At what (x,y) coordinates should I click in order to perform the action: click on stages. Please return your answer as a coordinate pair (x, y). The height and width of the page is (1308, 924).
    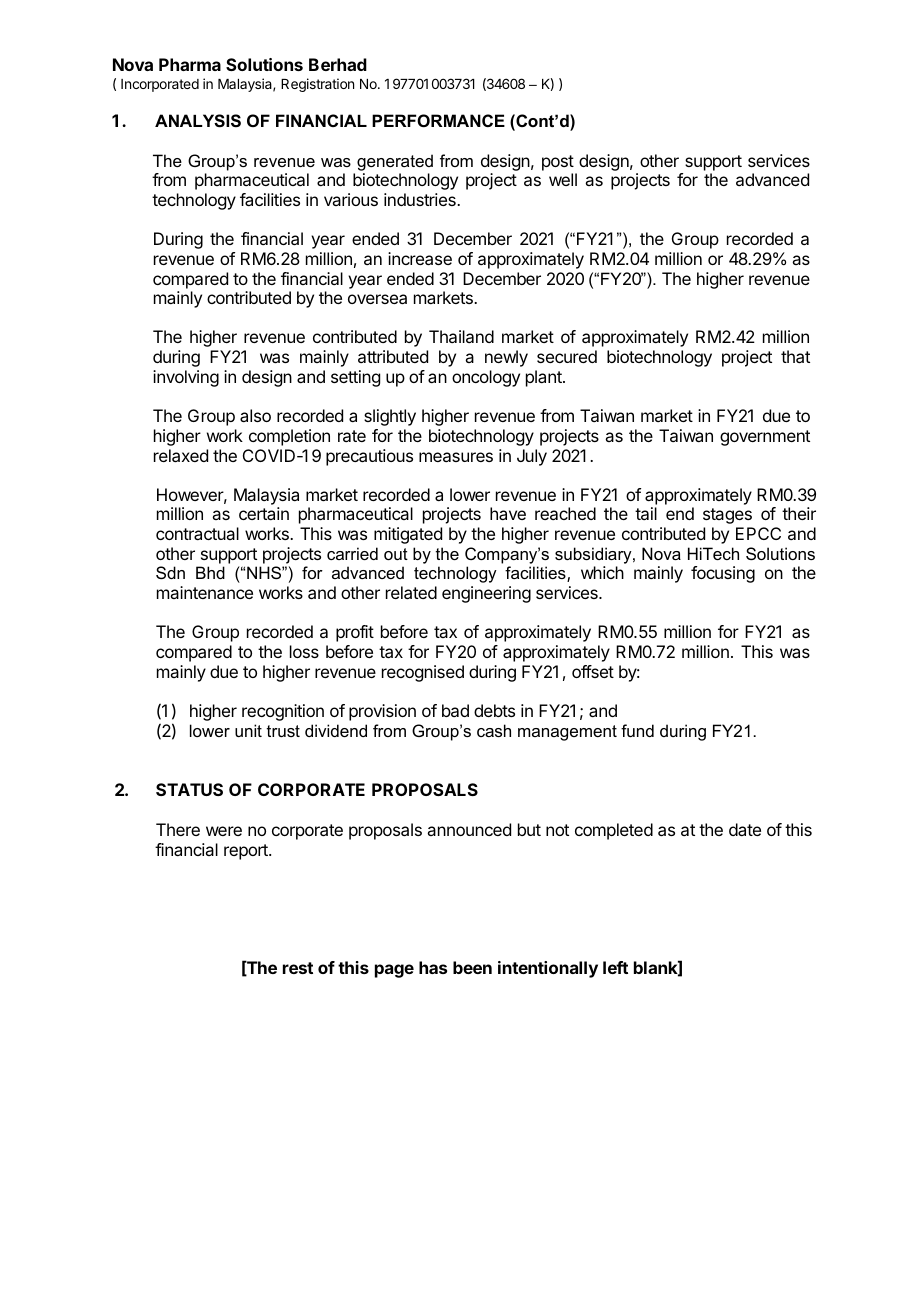
    Looking at the image, I should click on (727, 516).
